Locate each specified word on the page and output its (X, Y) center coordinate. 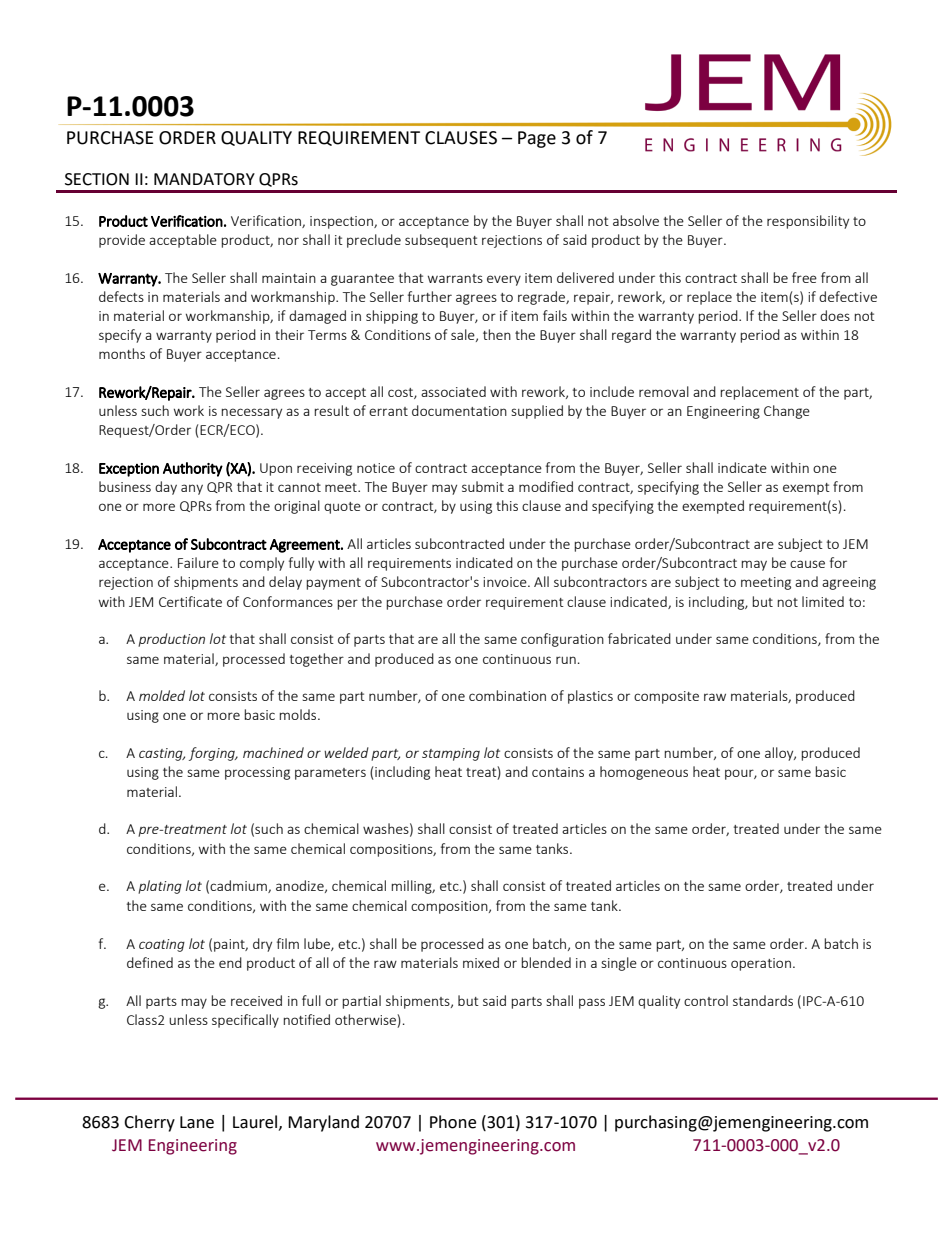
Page (537, 139)
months (122, 353)
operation (761, 964)
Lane (197, 1122)
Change (787, 412)
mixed (481, 962)
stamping (451, 754)
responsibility (808, 222)
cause (807, 564)
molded (162, 695)
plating (160, 887)
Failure (198, 562)
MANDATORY (204, 179)
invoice (506, 582)
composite (666, 697)
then (497, 334)
